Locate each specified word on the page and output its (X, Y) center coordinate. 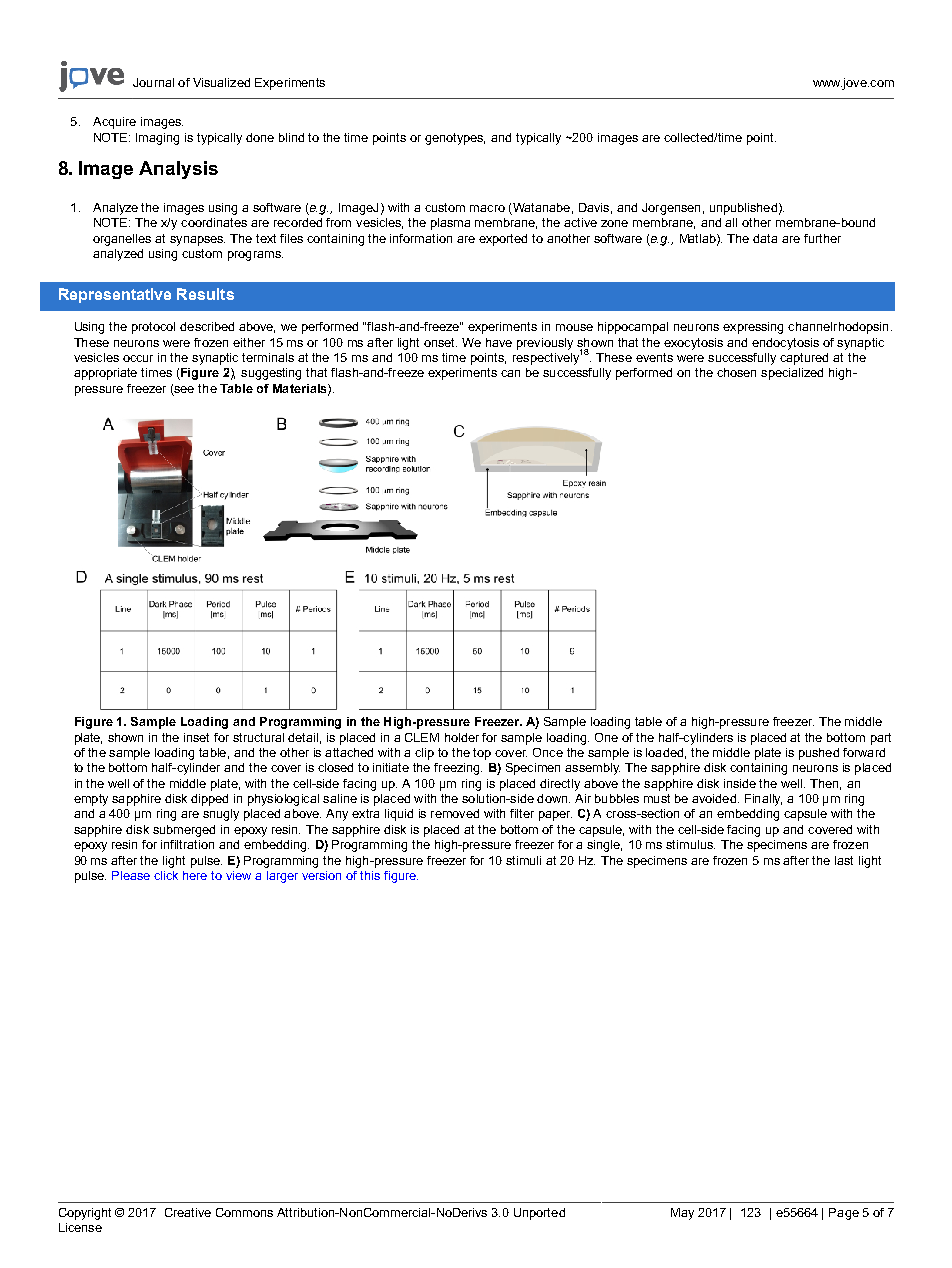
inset (196, 737)
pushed (819, 754)
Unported (539, 1214)
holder (462, 737)
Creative (188, 1212)
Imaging (157, 139)
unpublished (743, 209)
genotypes (455, 139)
